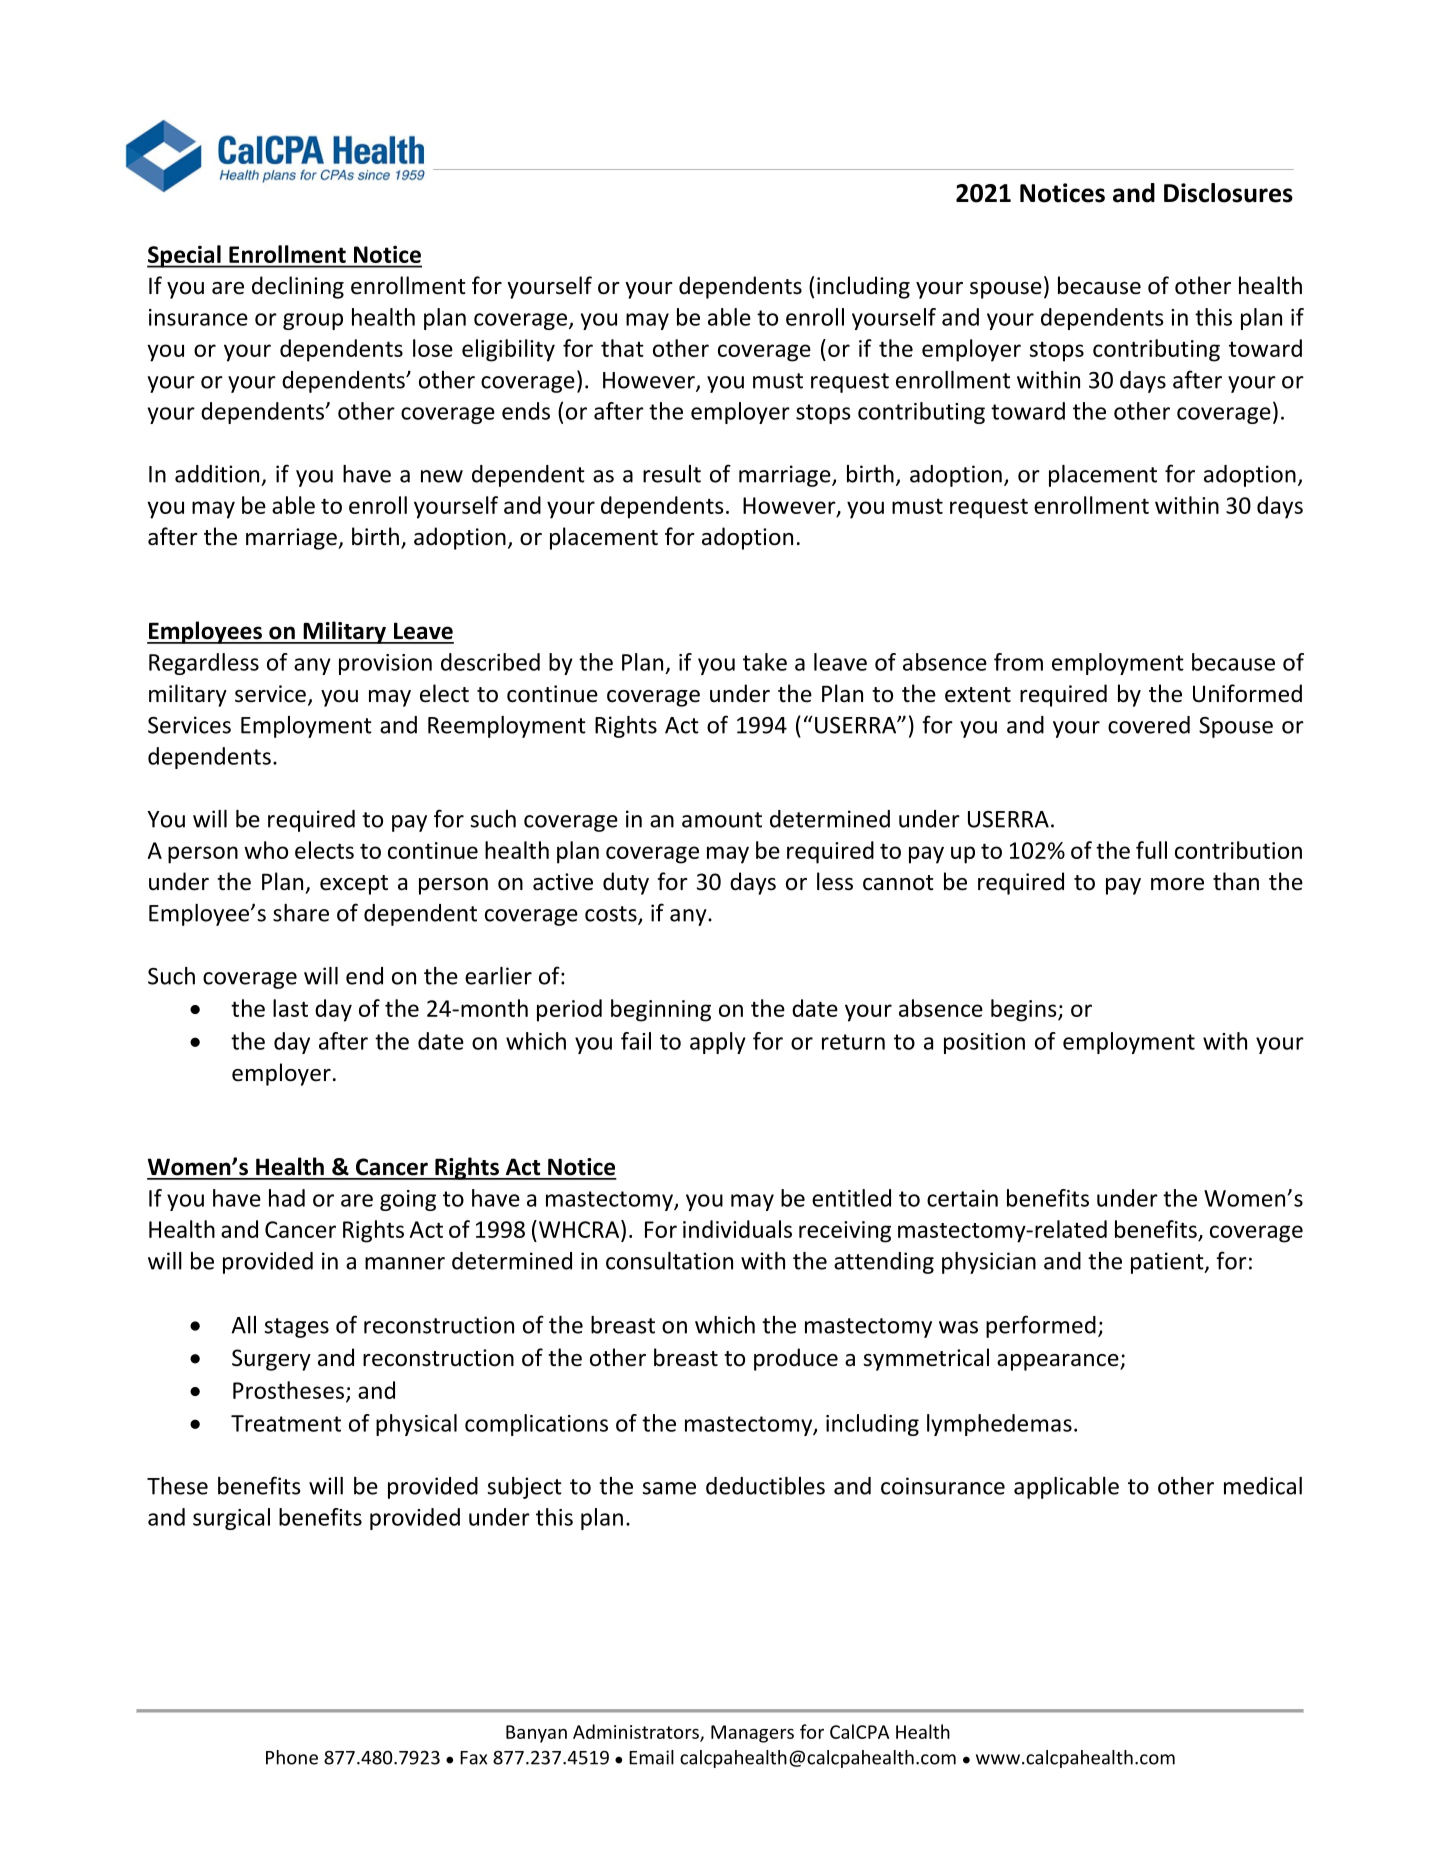 The width and height of the screenshot is (1430, 1850). What do you see at coordinates (752, 1734) in the screenshot?
I see `Managers` at bounding box center [752, 1734].
